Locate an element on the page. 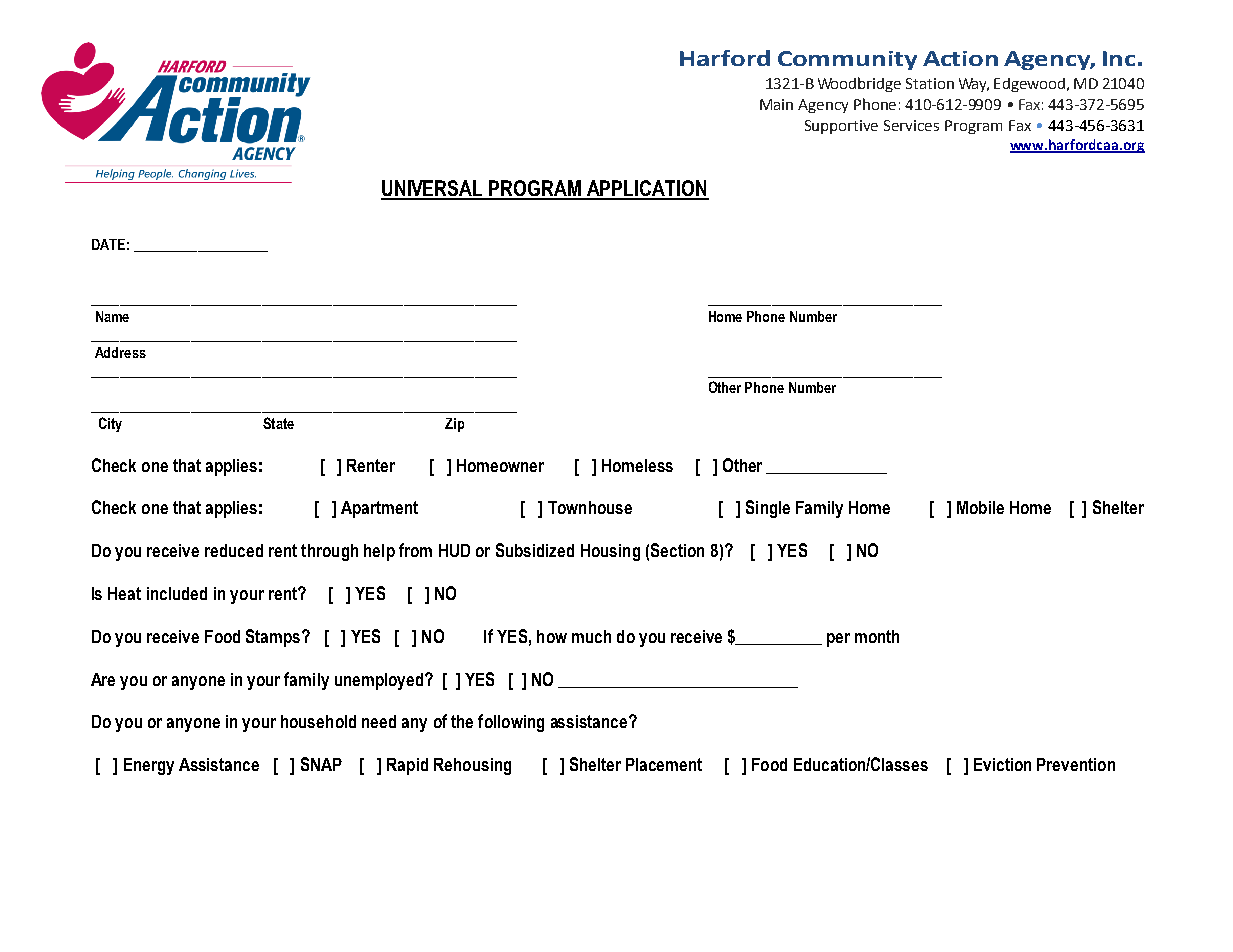 This page has width=1233, height=952. State is located at coordinates (278, 423).
